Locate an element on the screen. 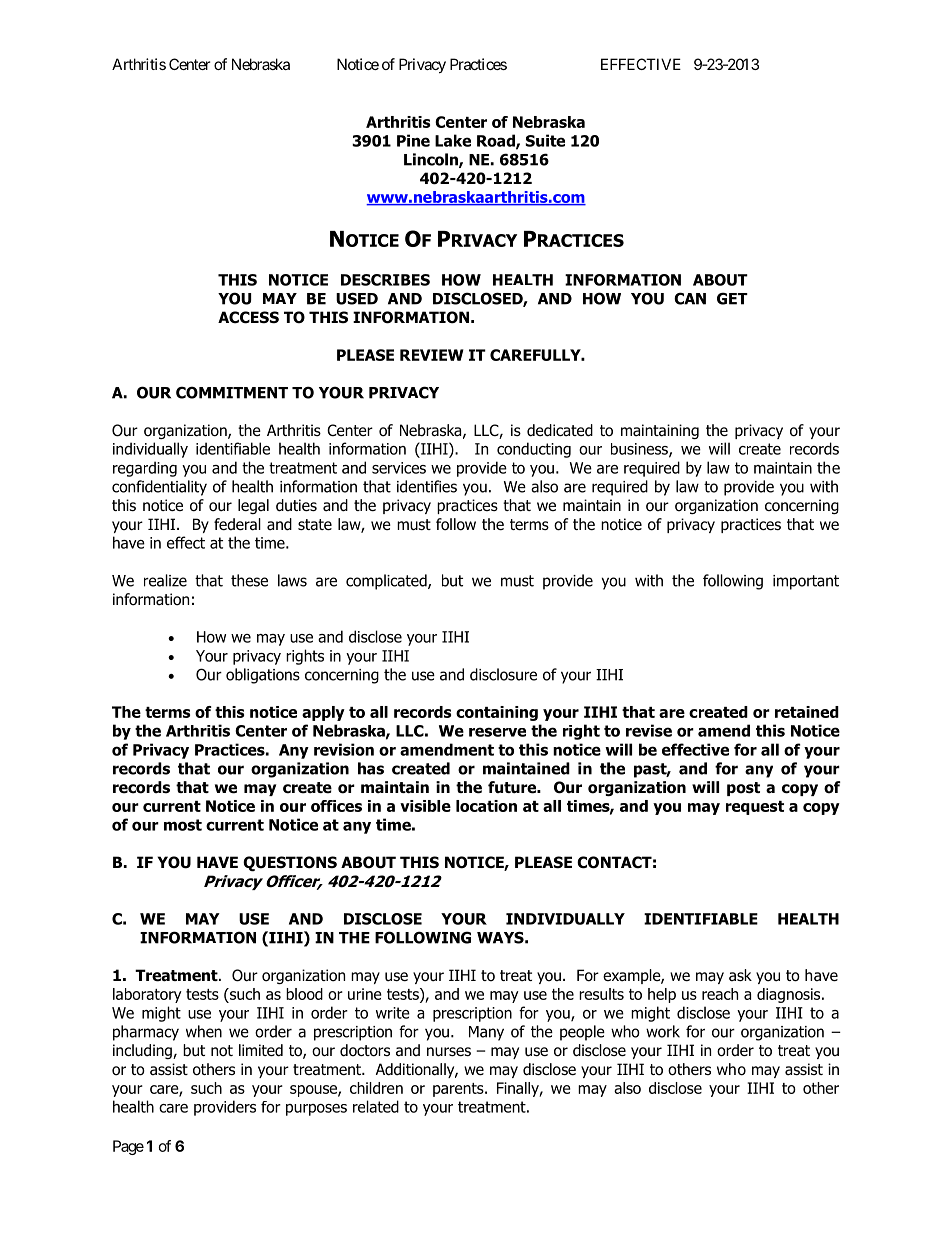 The width and height of the screenshot is (952, 1233). business is located at coordinates (640, 450).
